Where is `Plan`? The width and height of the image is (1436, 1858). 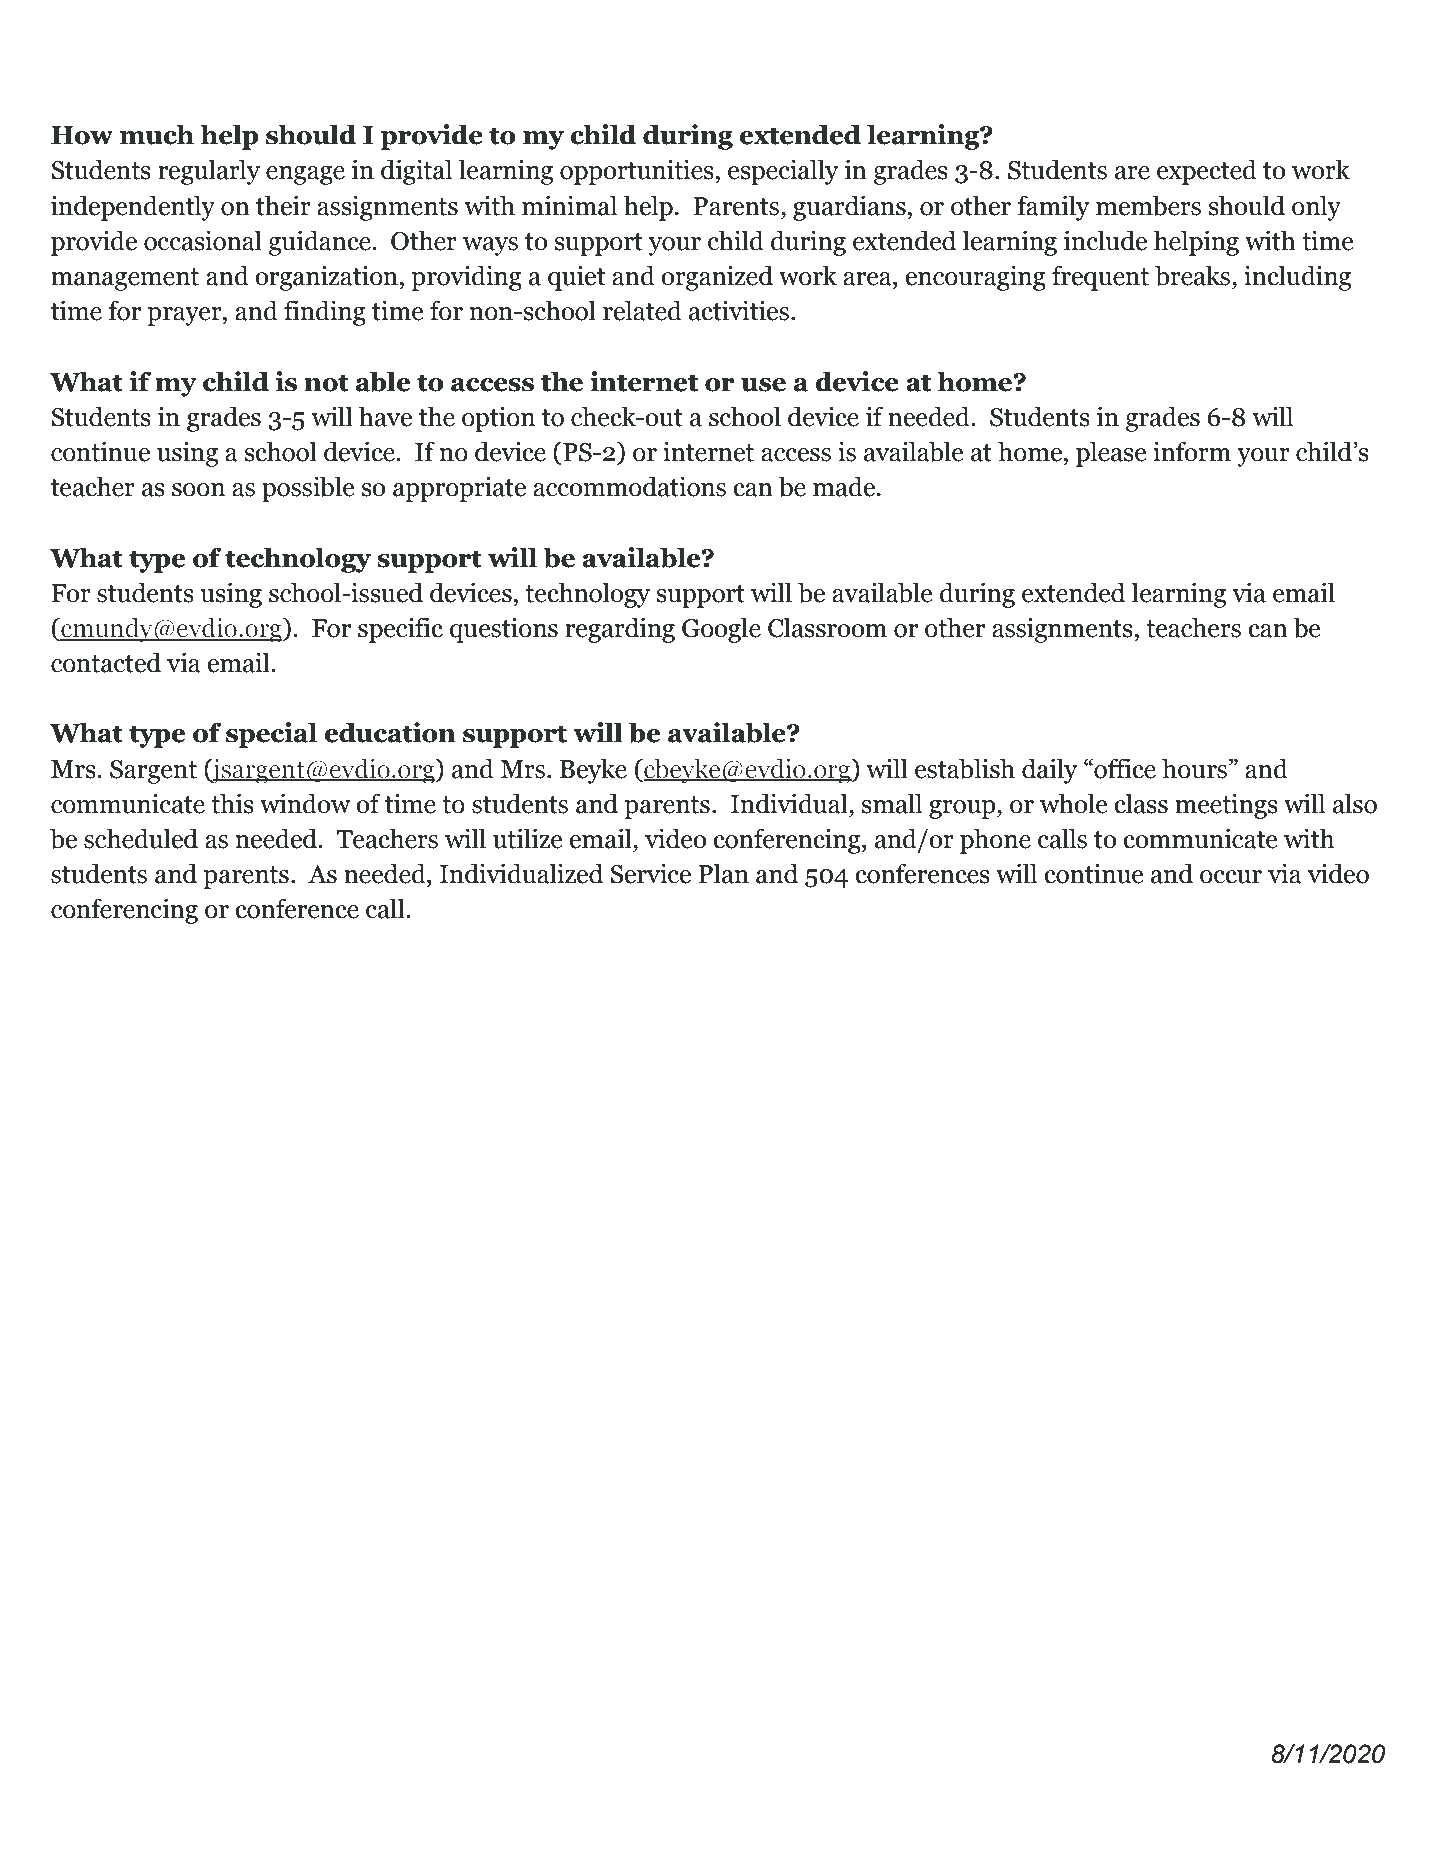
Plan is located at coordinates (723, 873).
